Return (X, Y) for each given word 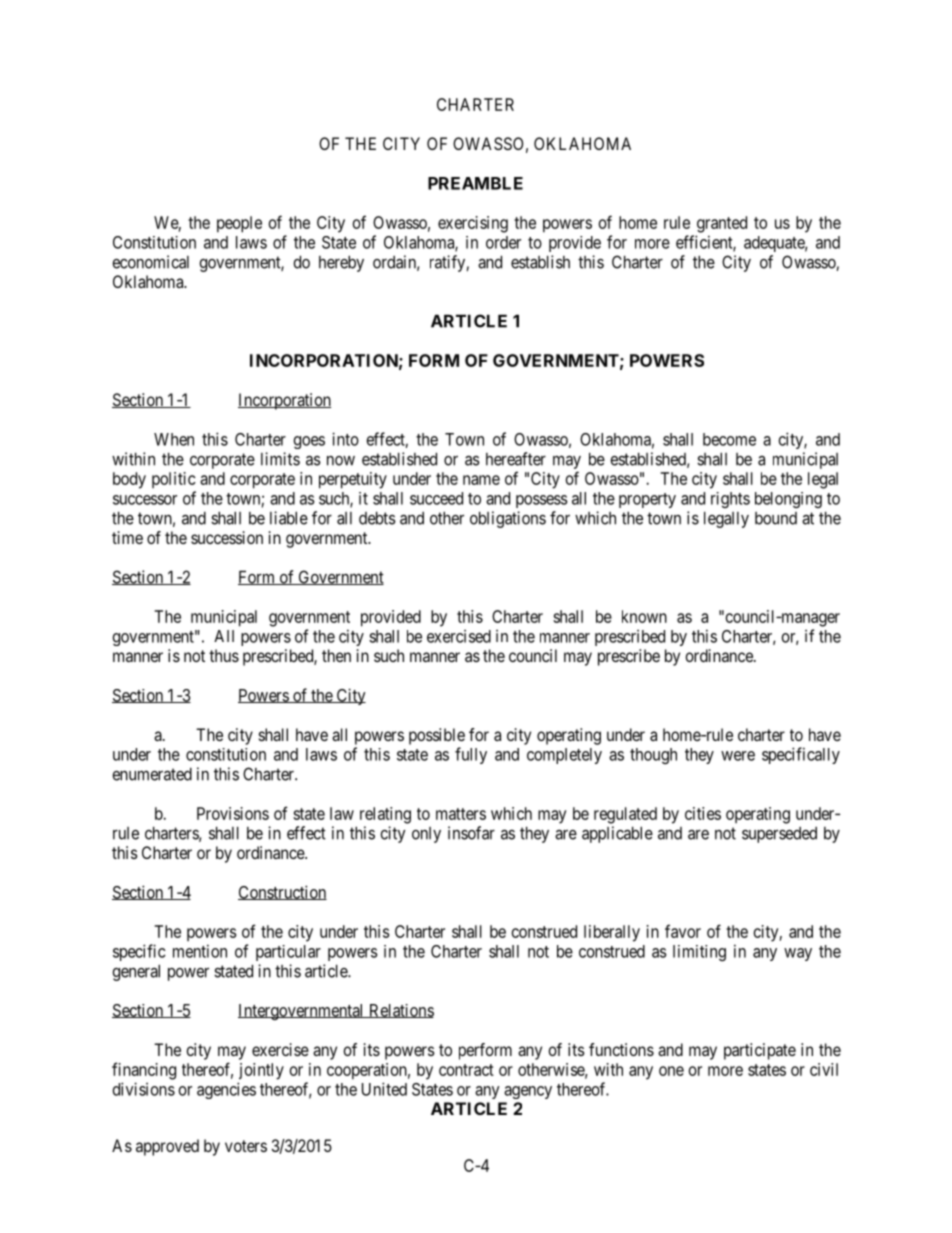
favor (683, 931)
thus (224, 655)
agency (528, 1092)
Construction (282, 892)
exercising (473, 224)
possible (437, 736)
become (729, 439)
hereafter (516, 459)
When (174, 439)
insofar (471, 833)
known (644, 616)
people (239, 224)
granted (722, 224)
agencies (226, 1090)
